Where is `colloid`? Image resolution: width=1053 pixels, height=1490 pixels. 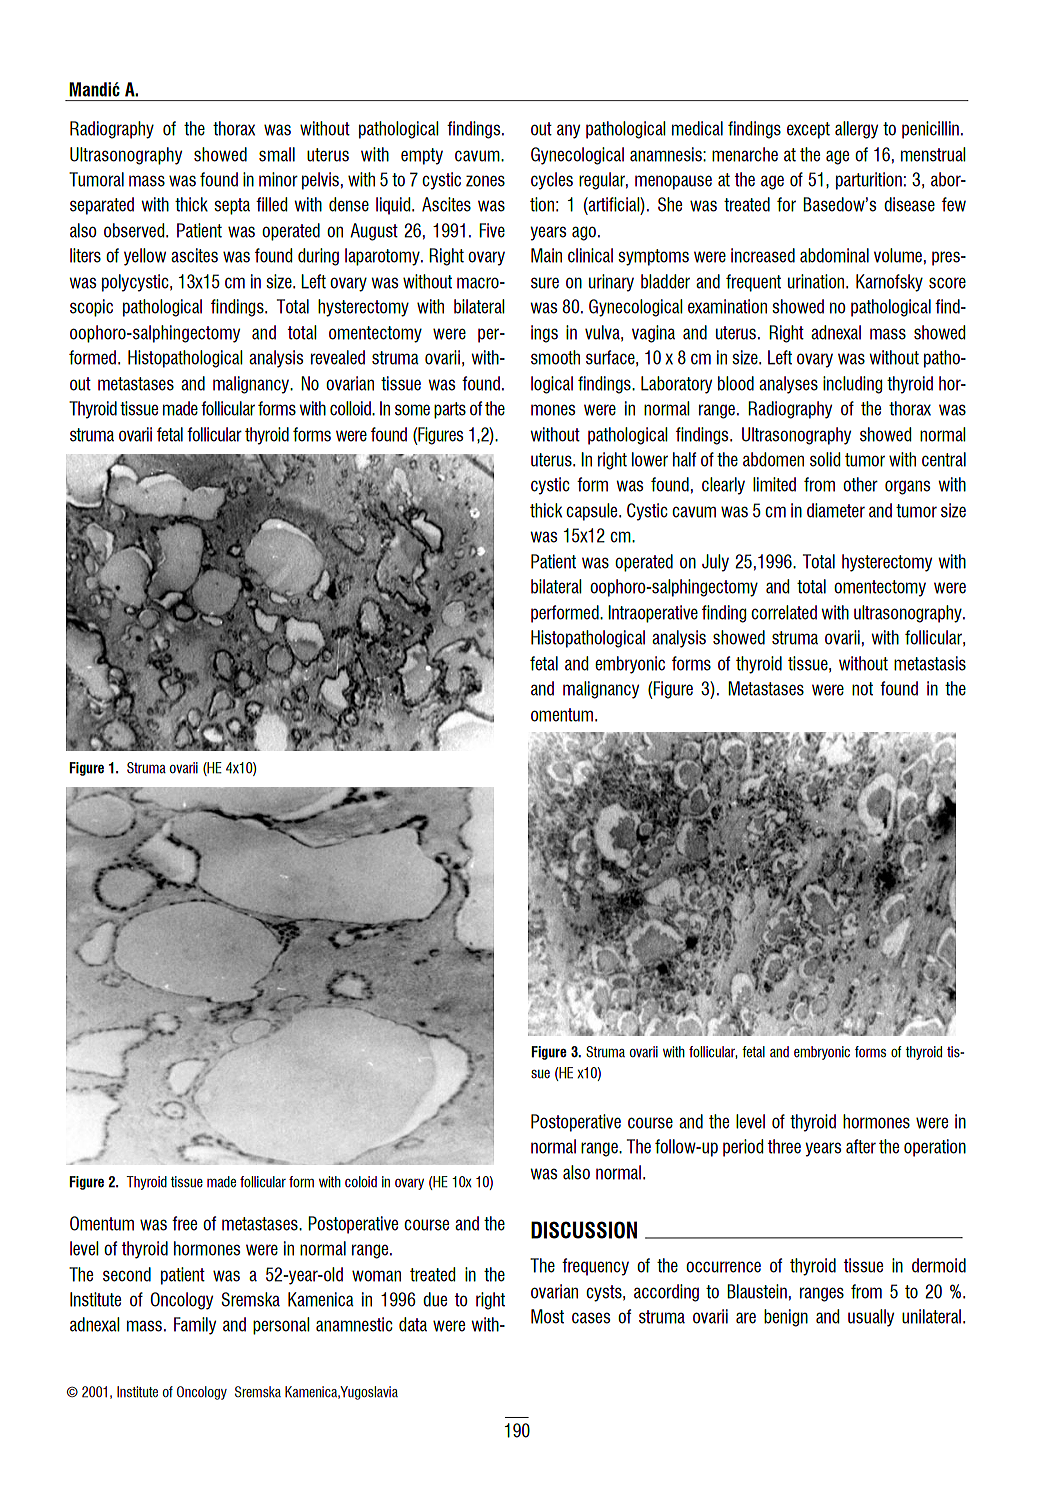 colloid is located at coordinates (351, 408).
